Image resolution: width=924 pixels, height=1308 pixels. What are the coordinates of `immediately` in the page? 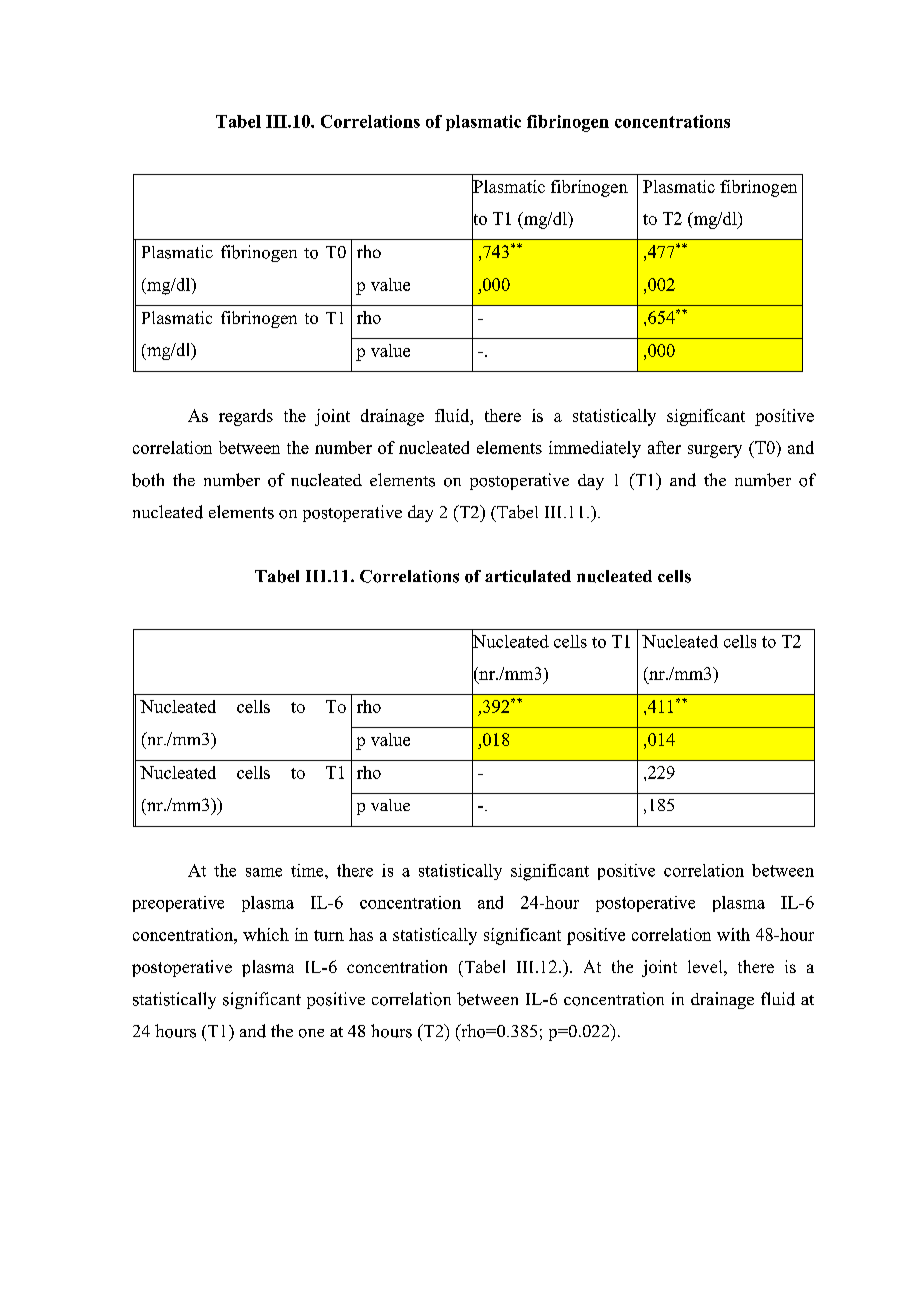 It's located at (595, 449).
